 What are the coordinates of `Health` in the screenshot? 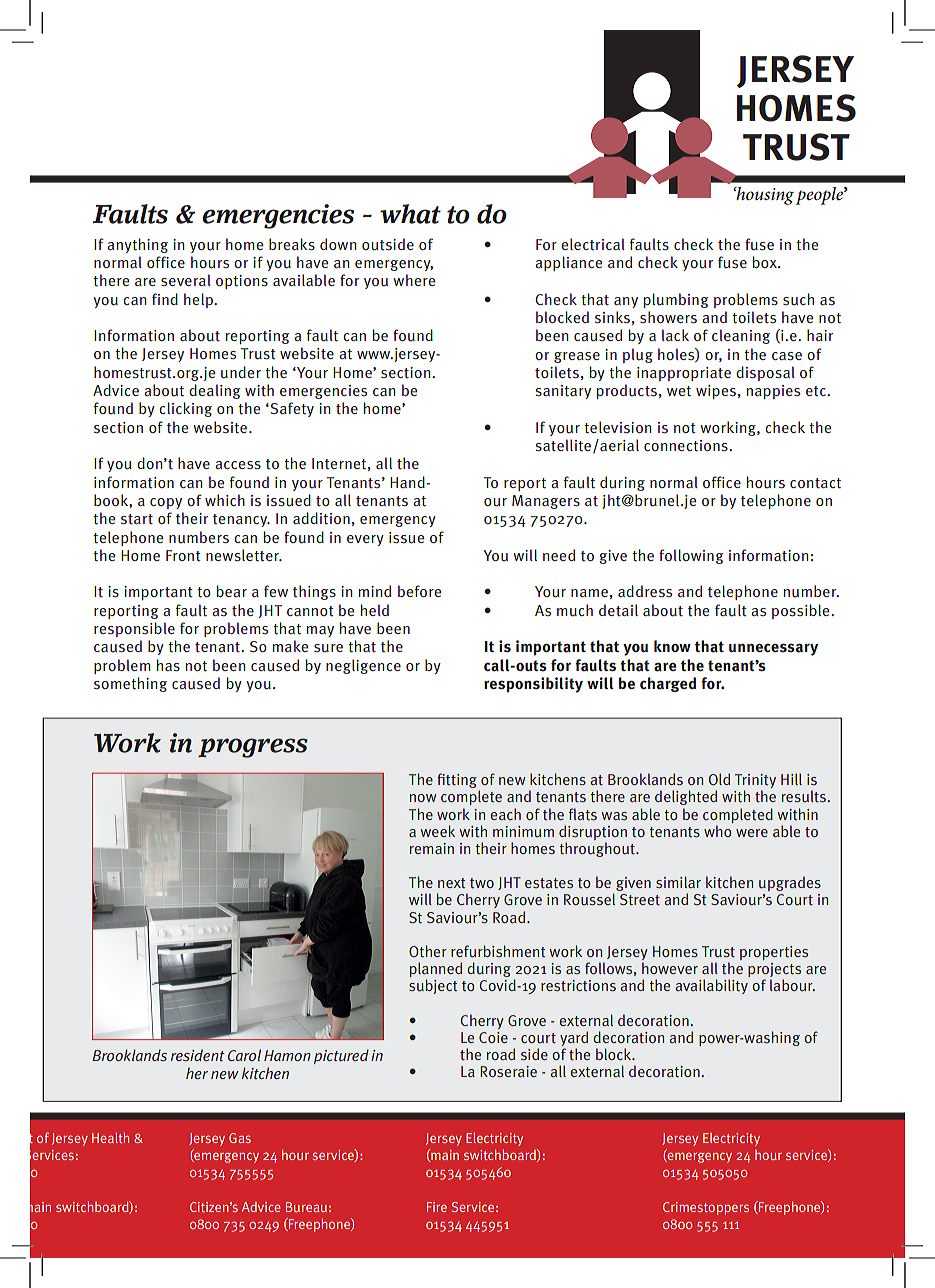 It's located at (110, 1138).
